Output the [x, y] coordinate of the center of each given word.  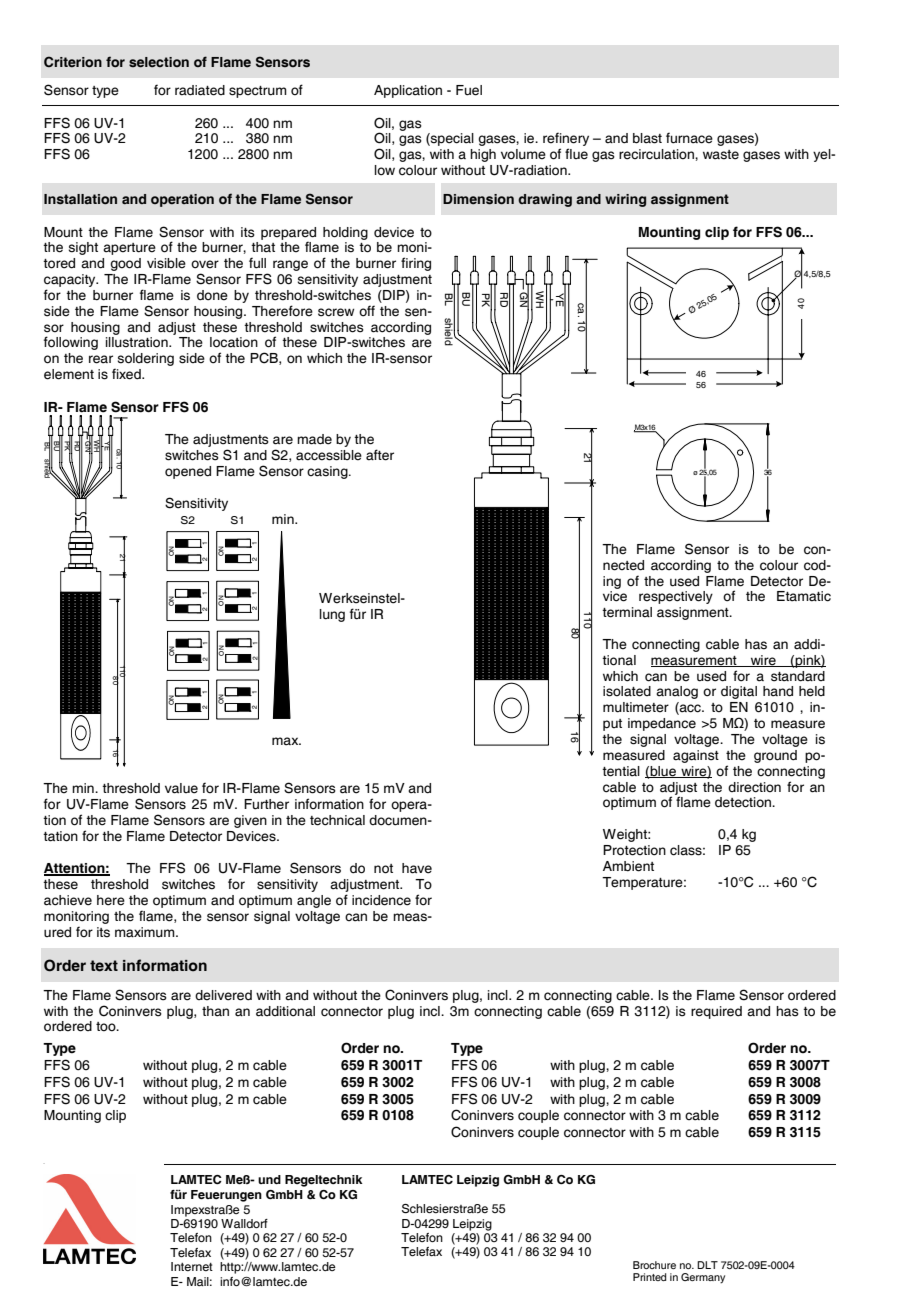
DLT [707, 1265]
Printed [649, 1277]
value [181, 788]
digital [739, 692]
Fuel [469, 90]
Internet [192, 1266]
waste [721, 155]
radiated [200, 90]
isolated [627, 691]
